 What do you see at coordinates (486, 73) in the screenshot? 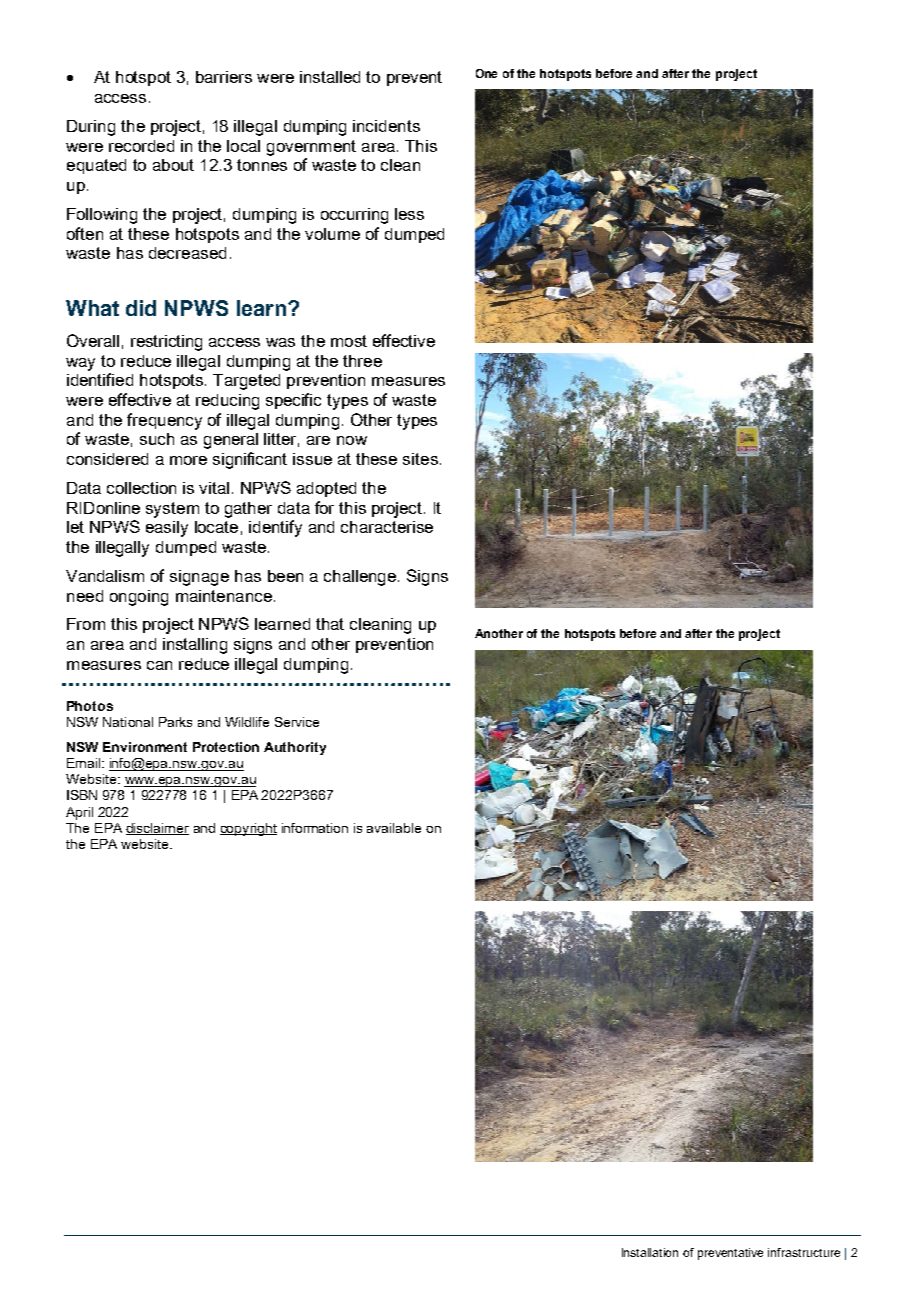
I see `One` at bounding box center [486, 73].
